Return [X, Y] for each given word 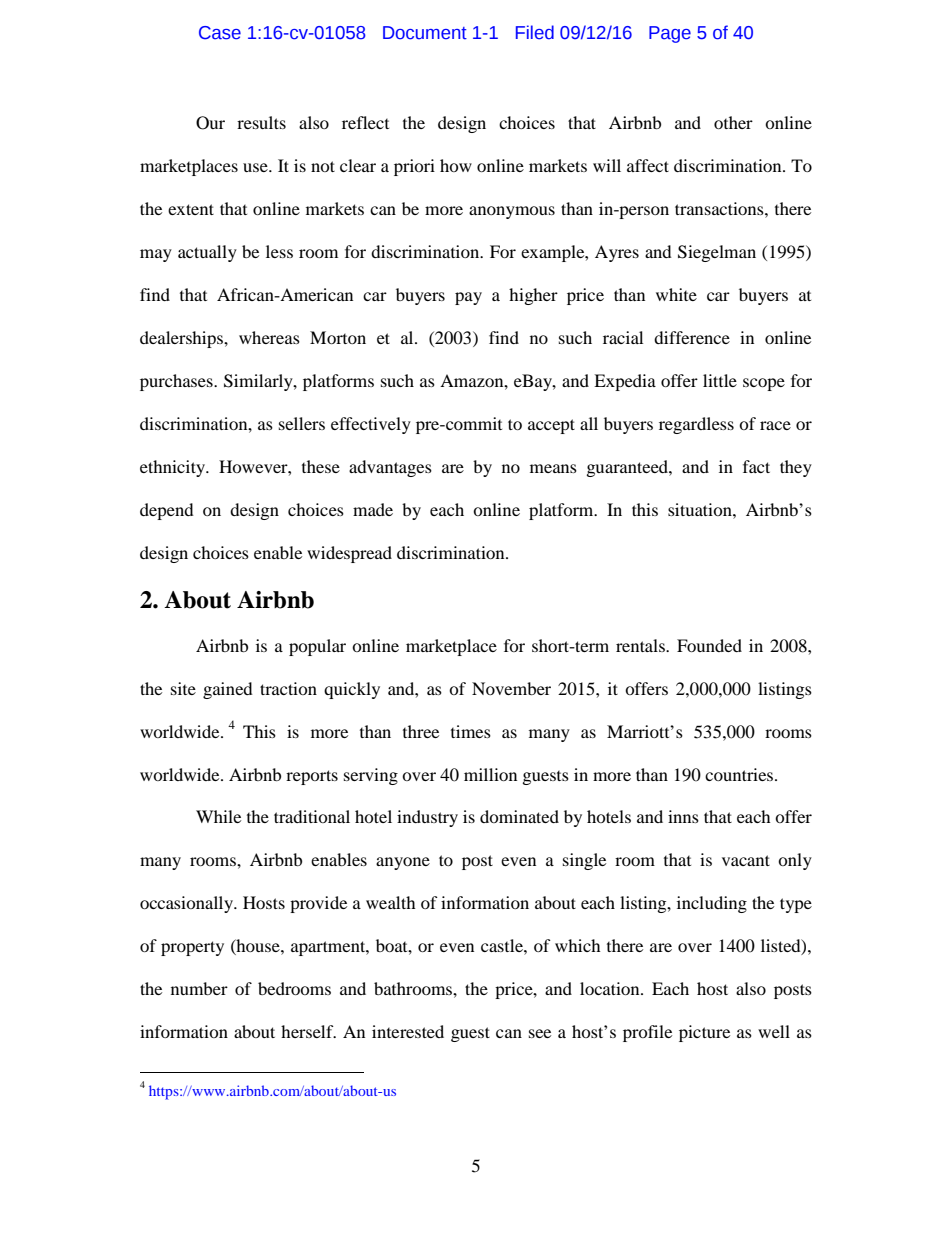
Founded [709, 645]
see [540, 1033]
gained [228, 690]
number [199, 988]
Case [220, 33]
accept [551, 426]
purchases [177, 382]
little [720, 380]
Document [425, 33]
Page [670, 34]
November [511, 688]
